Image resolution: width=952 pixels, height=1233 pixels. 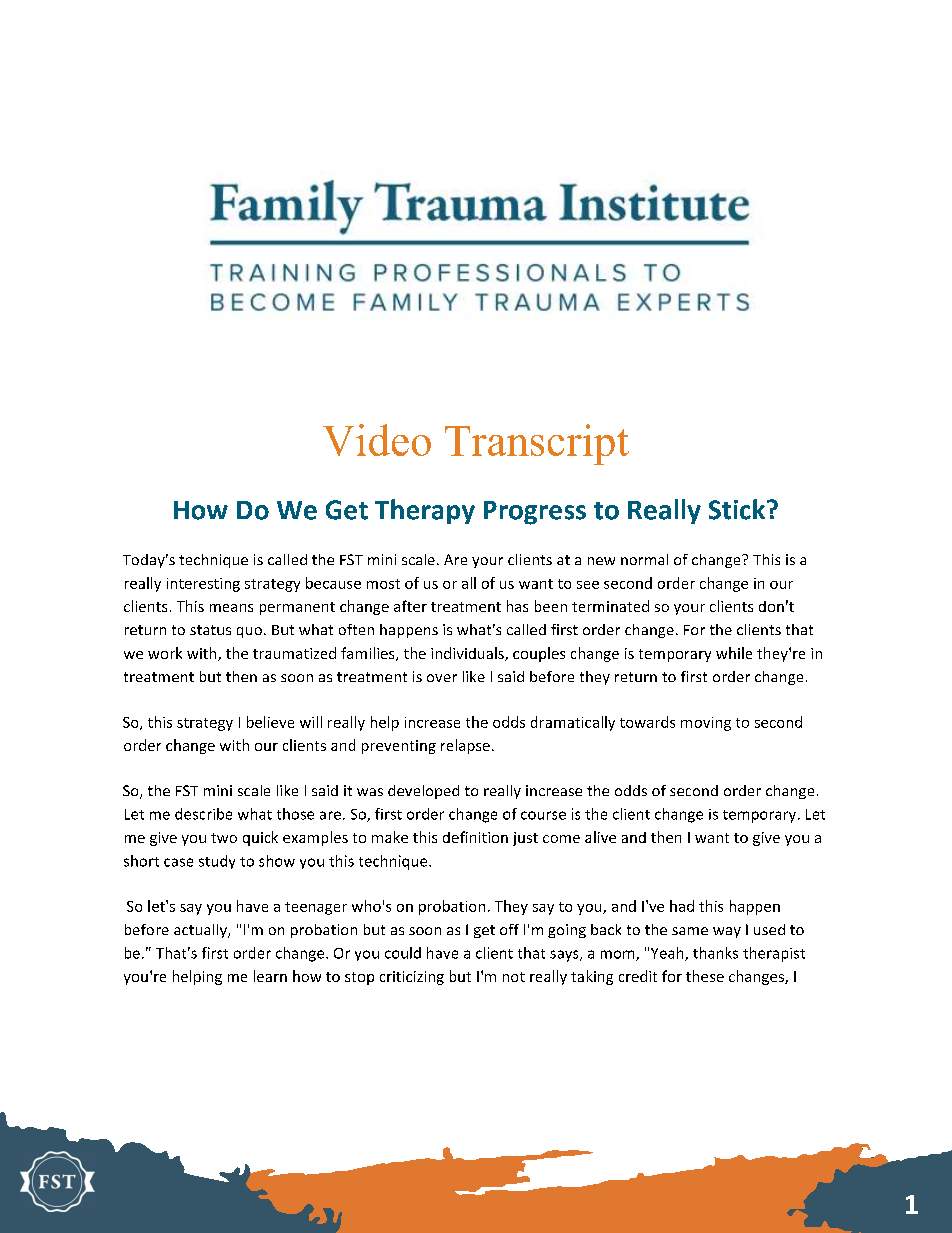 I want to click on normal, so click(x=644, y=559).
